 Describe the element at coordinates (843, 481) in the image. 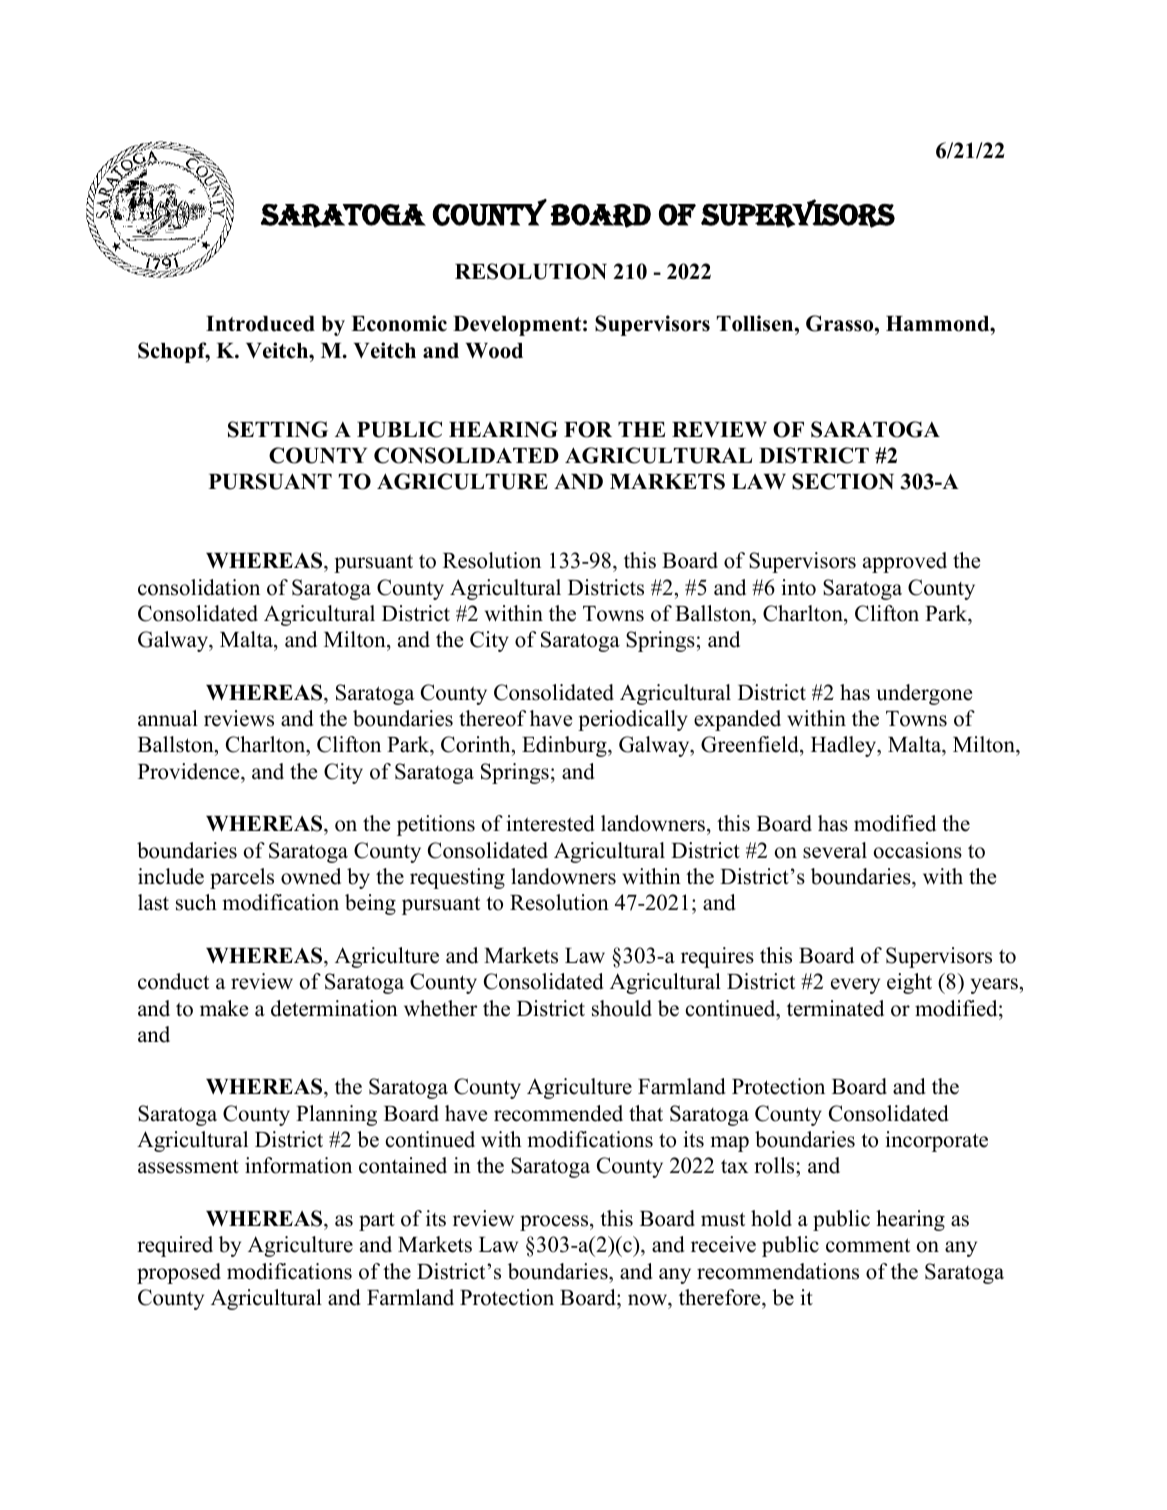

I see `SECTION` at that location.
